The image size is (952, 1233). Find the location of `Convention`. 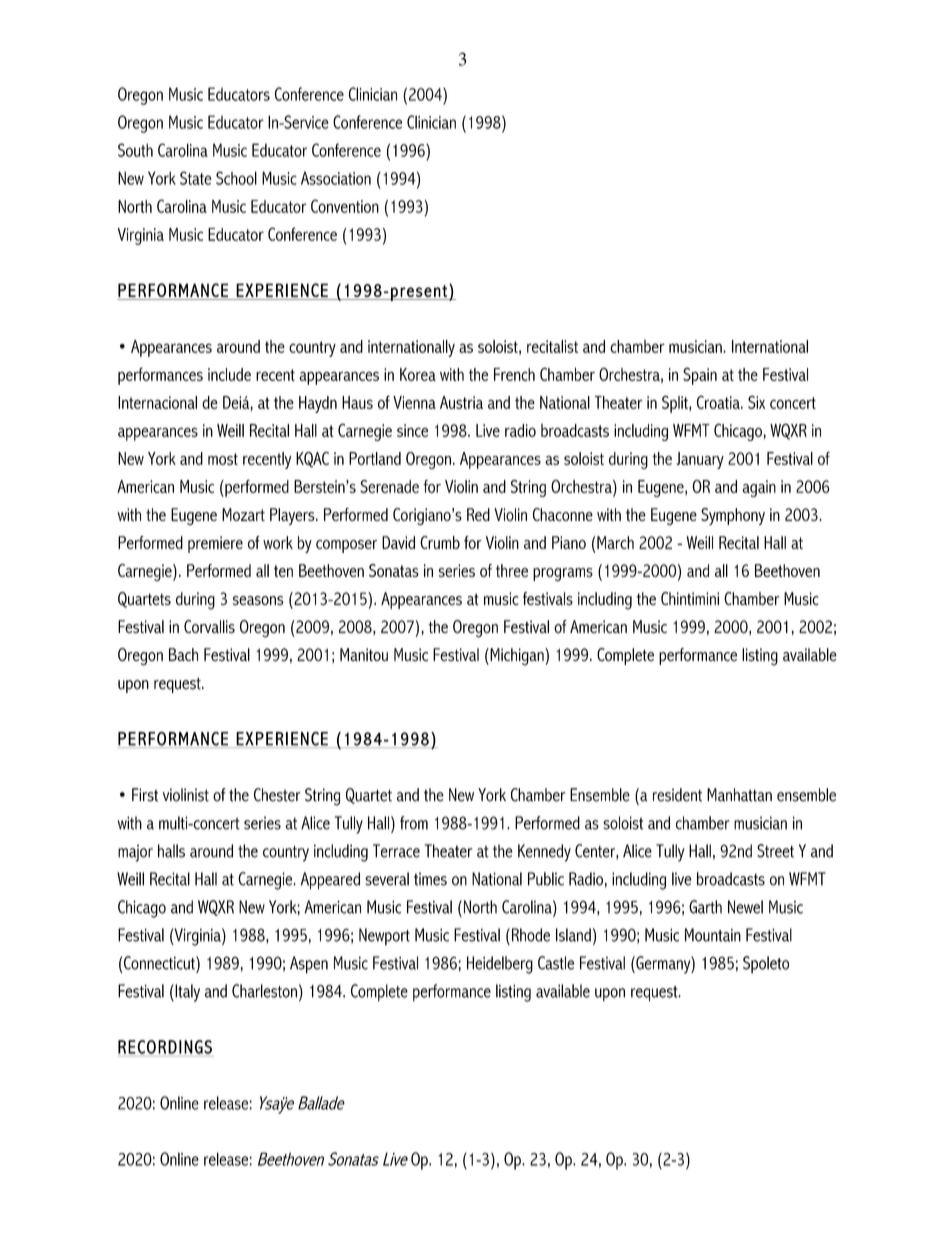

Convention is located at coordinates (345, 206).
